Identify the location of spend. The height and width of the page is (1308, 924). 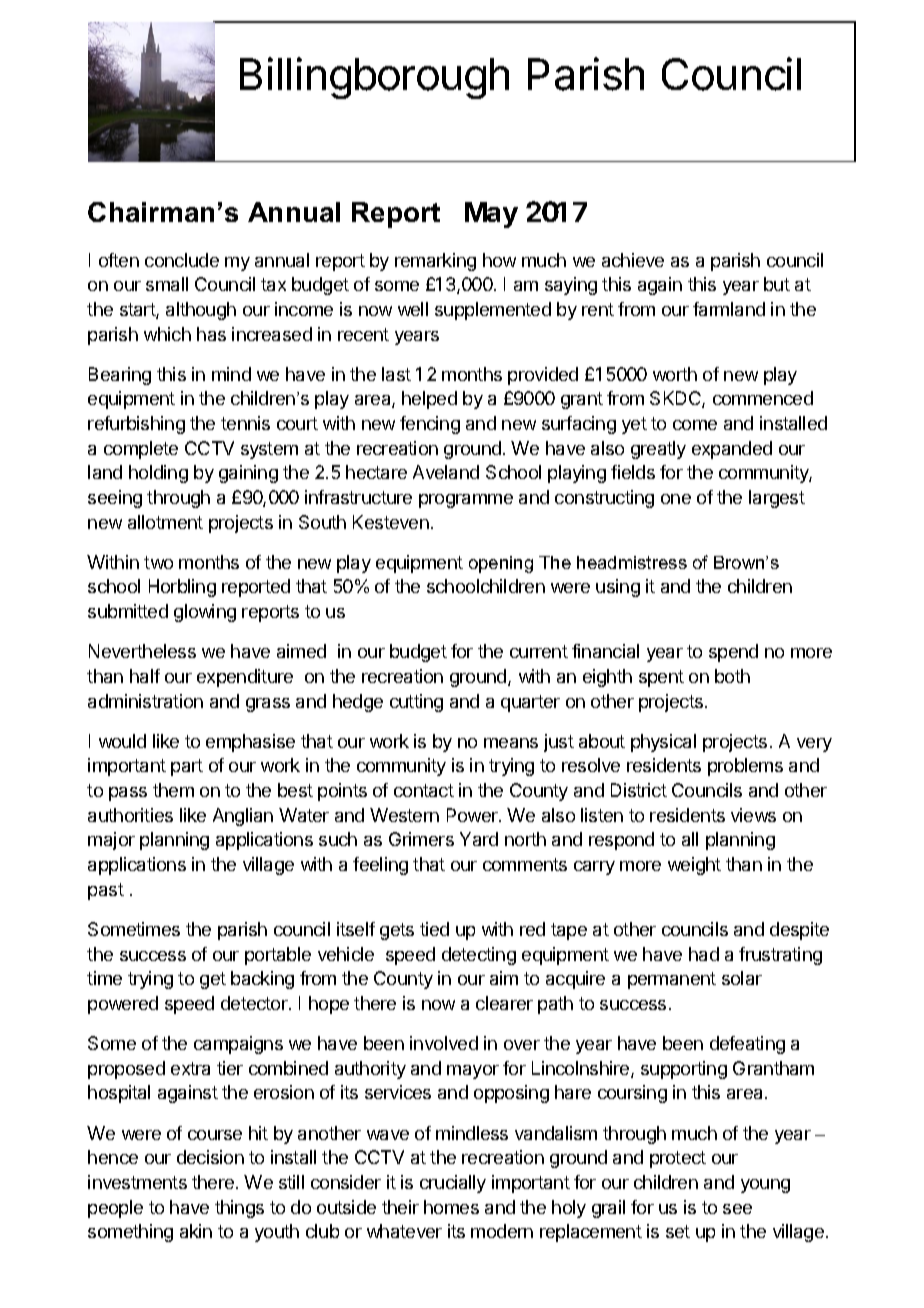
(733, 653).
